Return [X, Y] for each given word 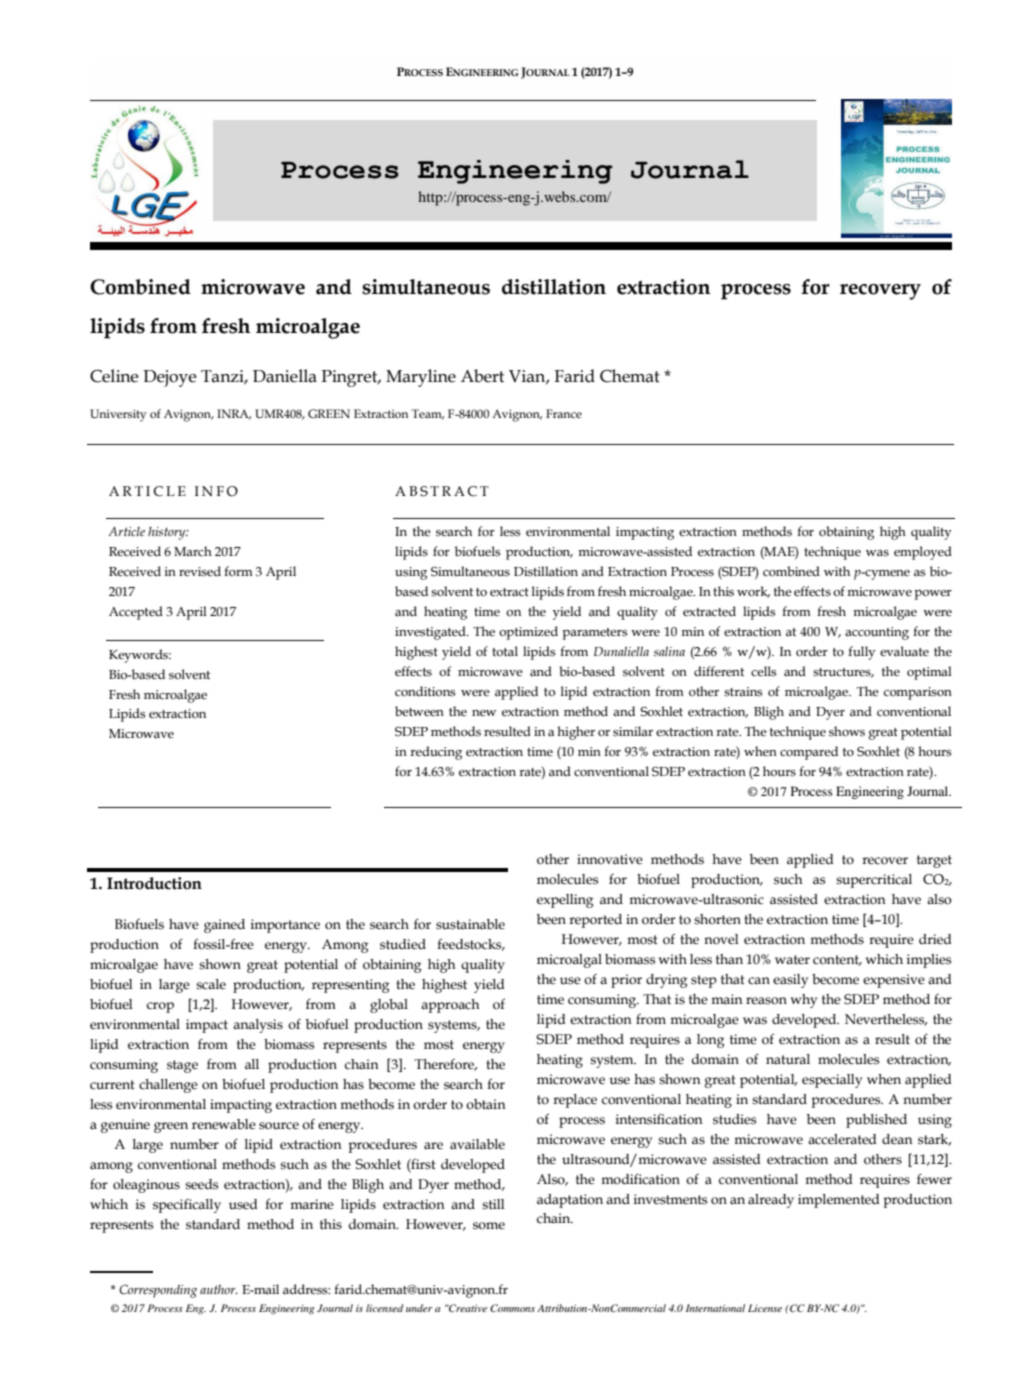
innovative [610, 859]
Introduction [154, 883]
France [564, 413]
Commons [512, 1308]
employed [923, 553]
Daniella [285, 376]
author [218, 1289]
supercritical [874, 881]
